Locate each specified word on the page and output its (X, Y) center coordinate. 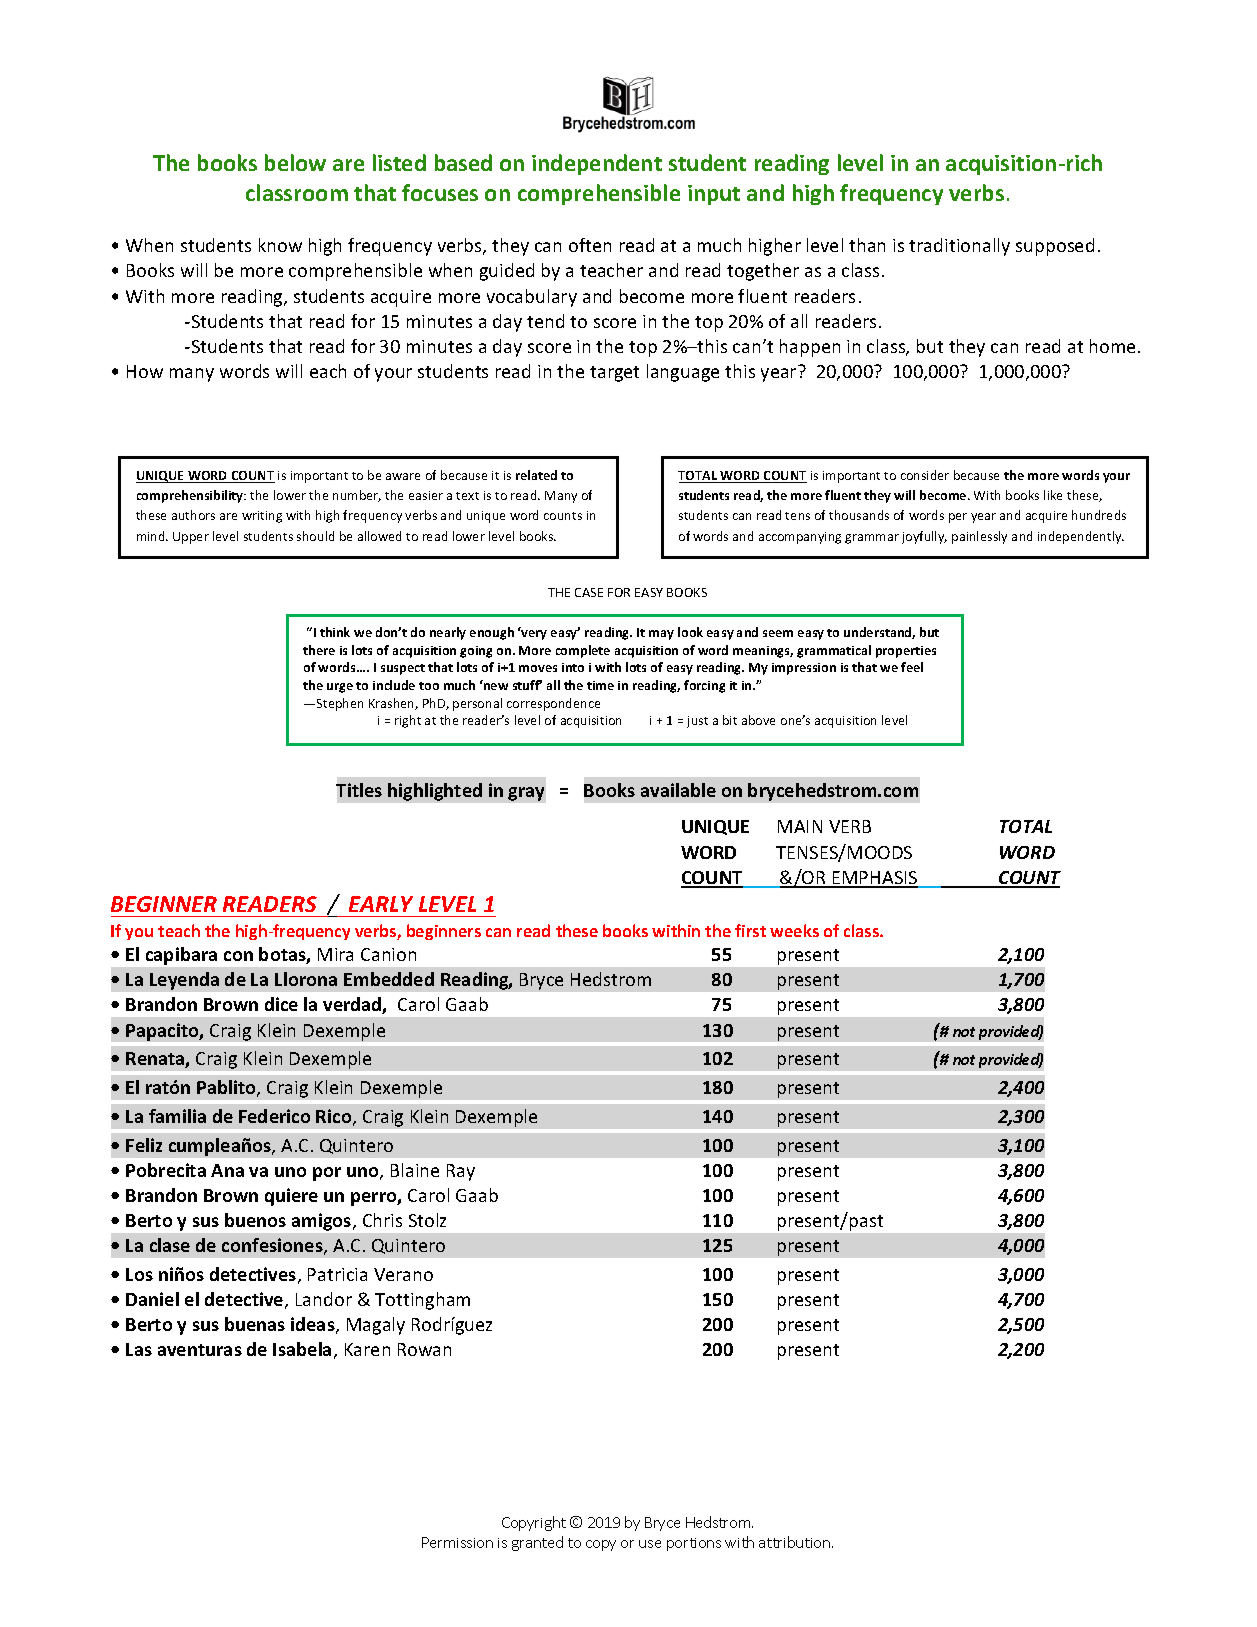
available (678, 790)
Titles (359, 790)
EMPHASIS (875, 879)
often (590, 245)
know (280, 245)
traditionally (959, 247)
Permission (457, 1542)
